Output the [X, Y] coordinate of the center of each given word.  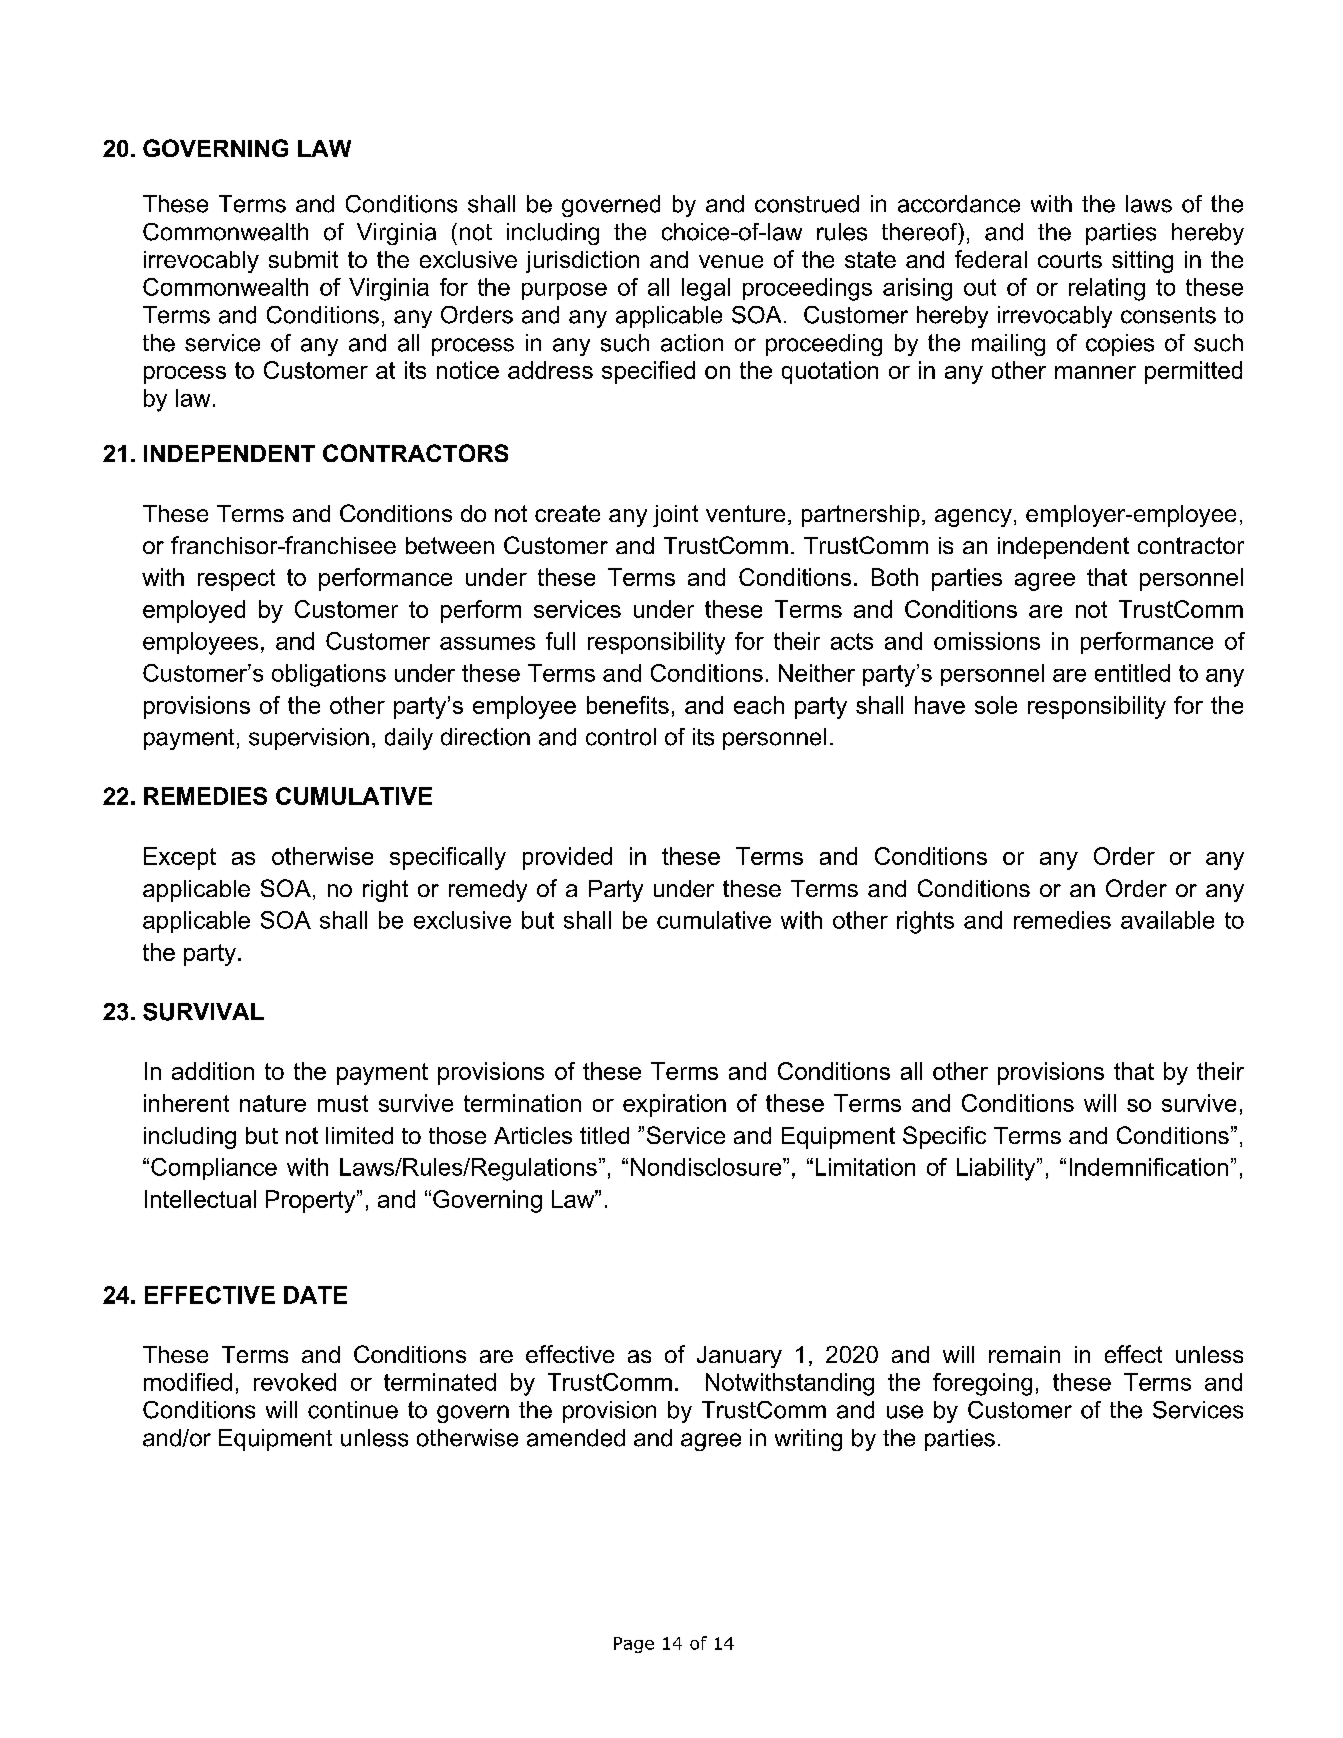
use [905, 1412]
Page [634, 1645]
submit [303, 259]
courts [1070, 259]
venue [731, 261]
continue [353, 1410]
